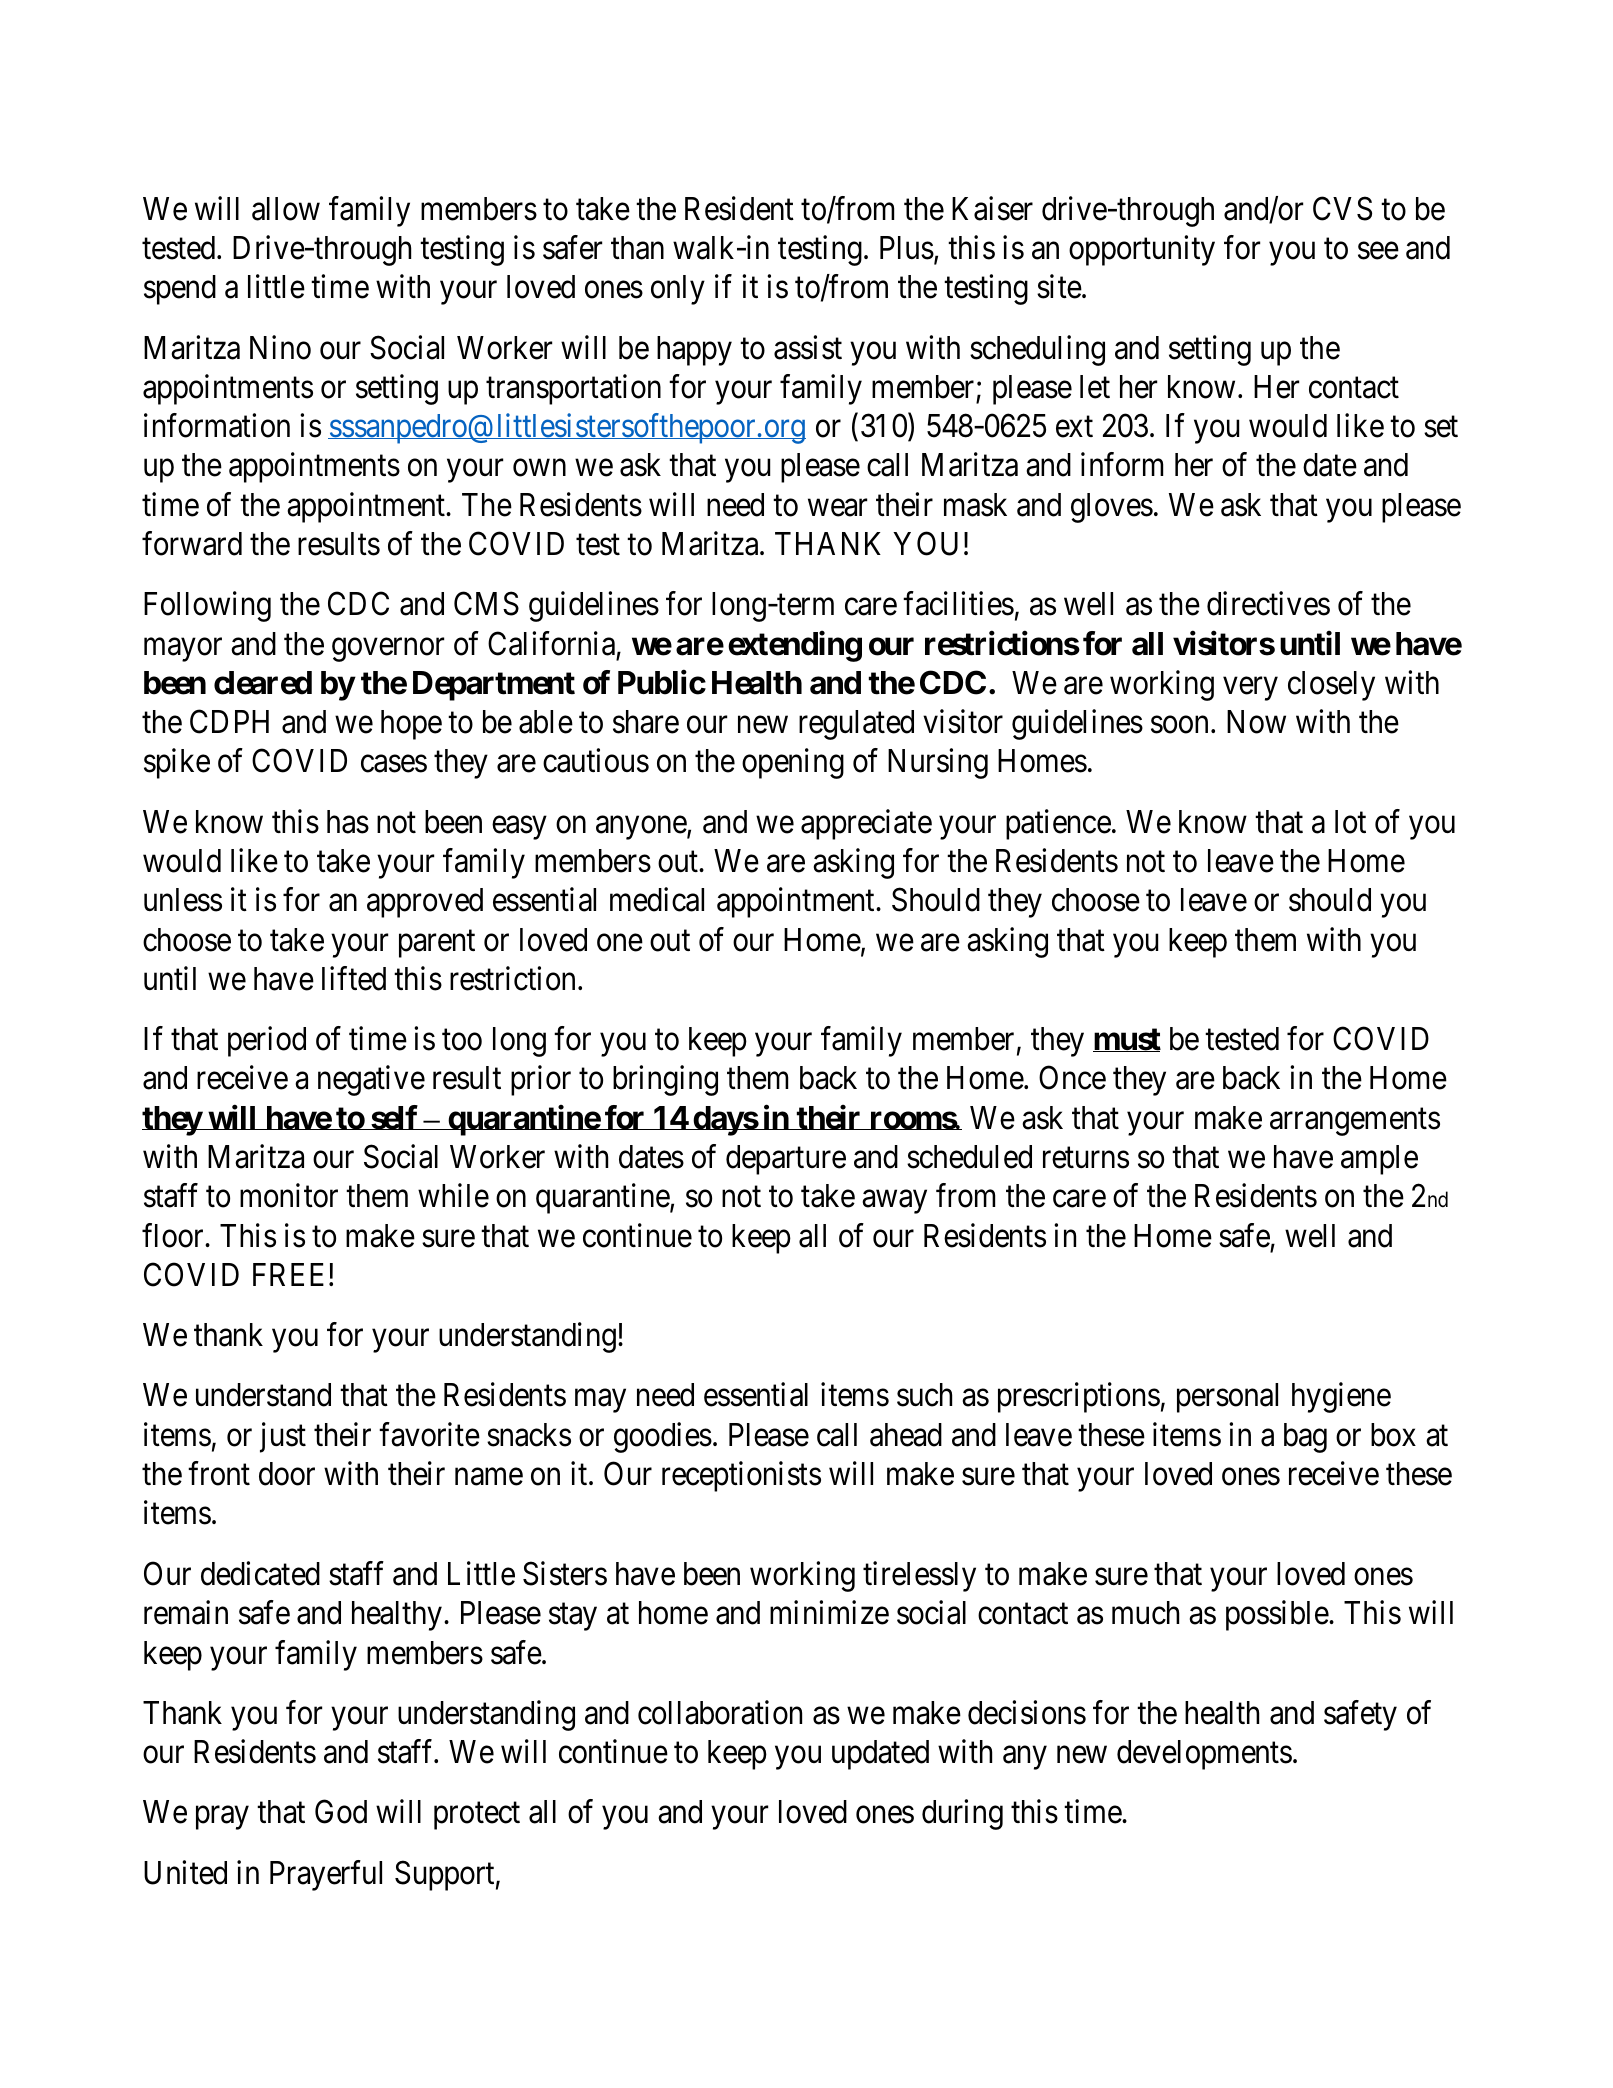  I want to click on wear, so click(837, 508).
